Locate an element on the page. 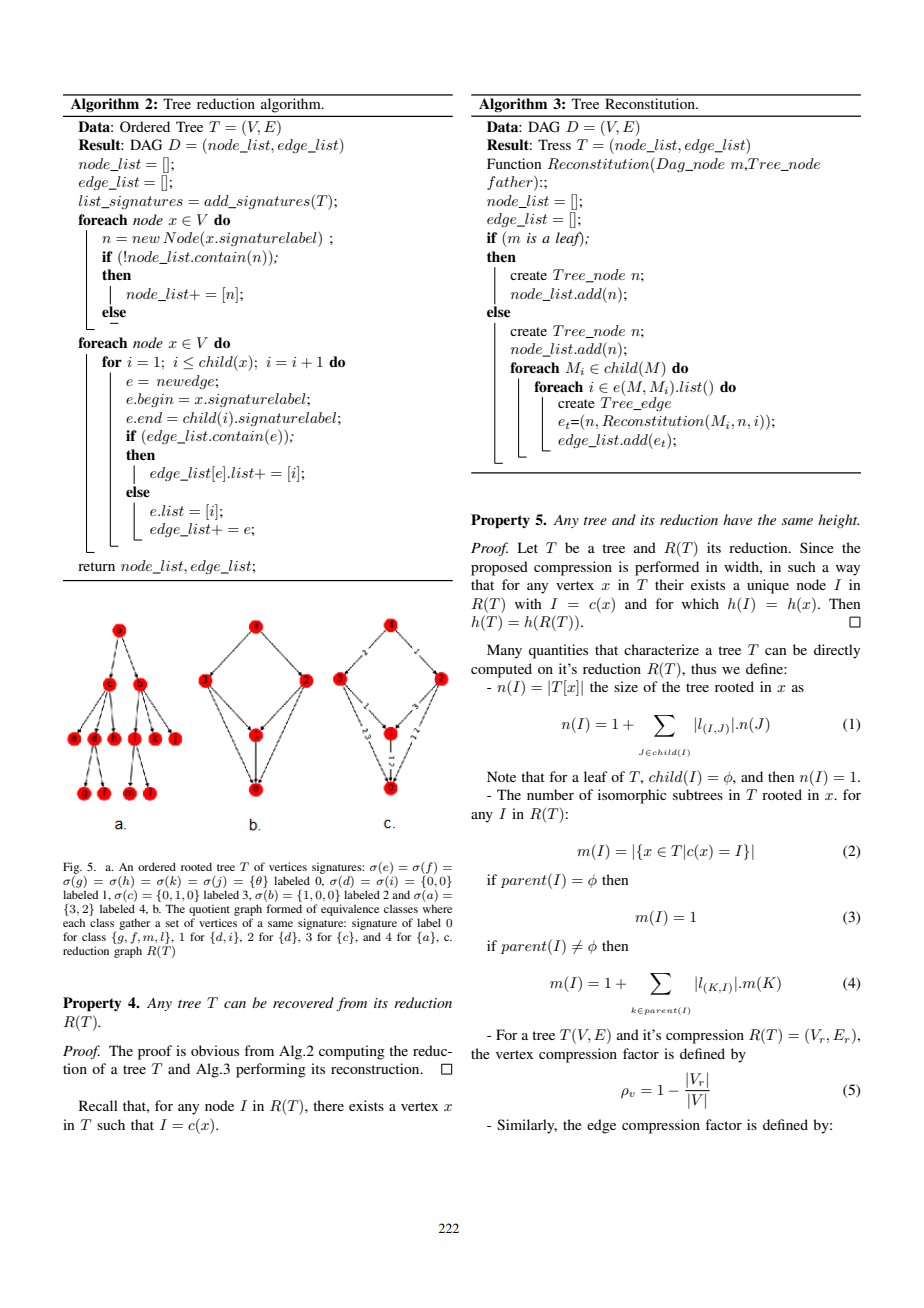  Tress is located at coordinates (554, 144).
